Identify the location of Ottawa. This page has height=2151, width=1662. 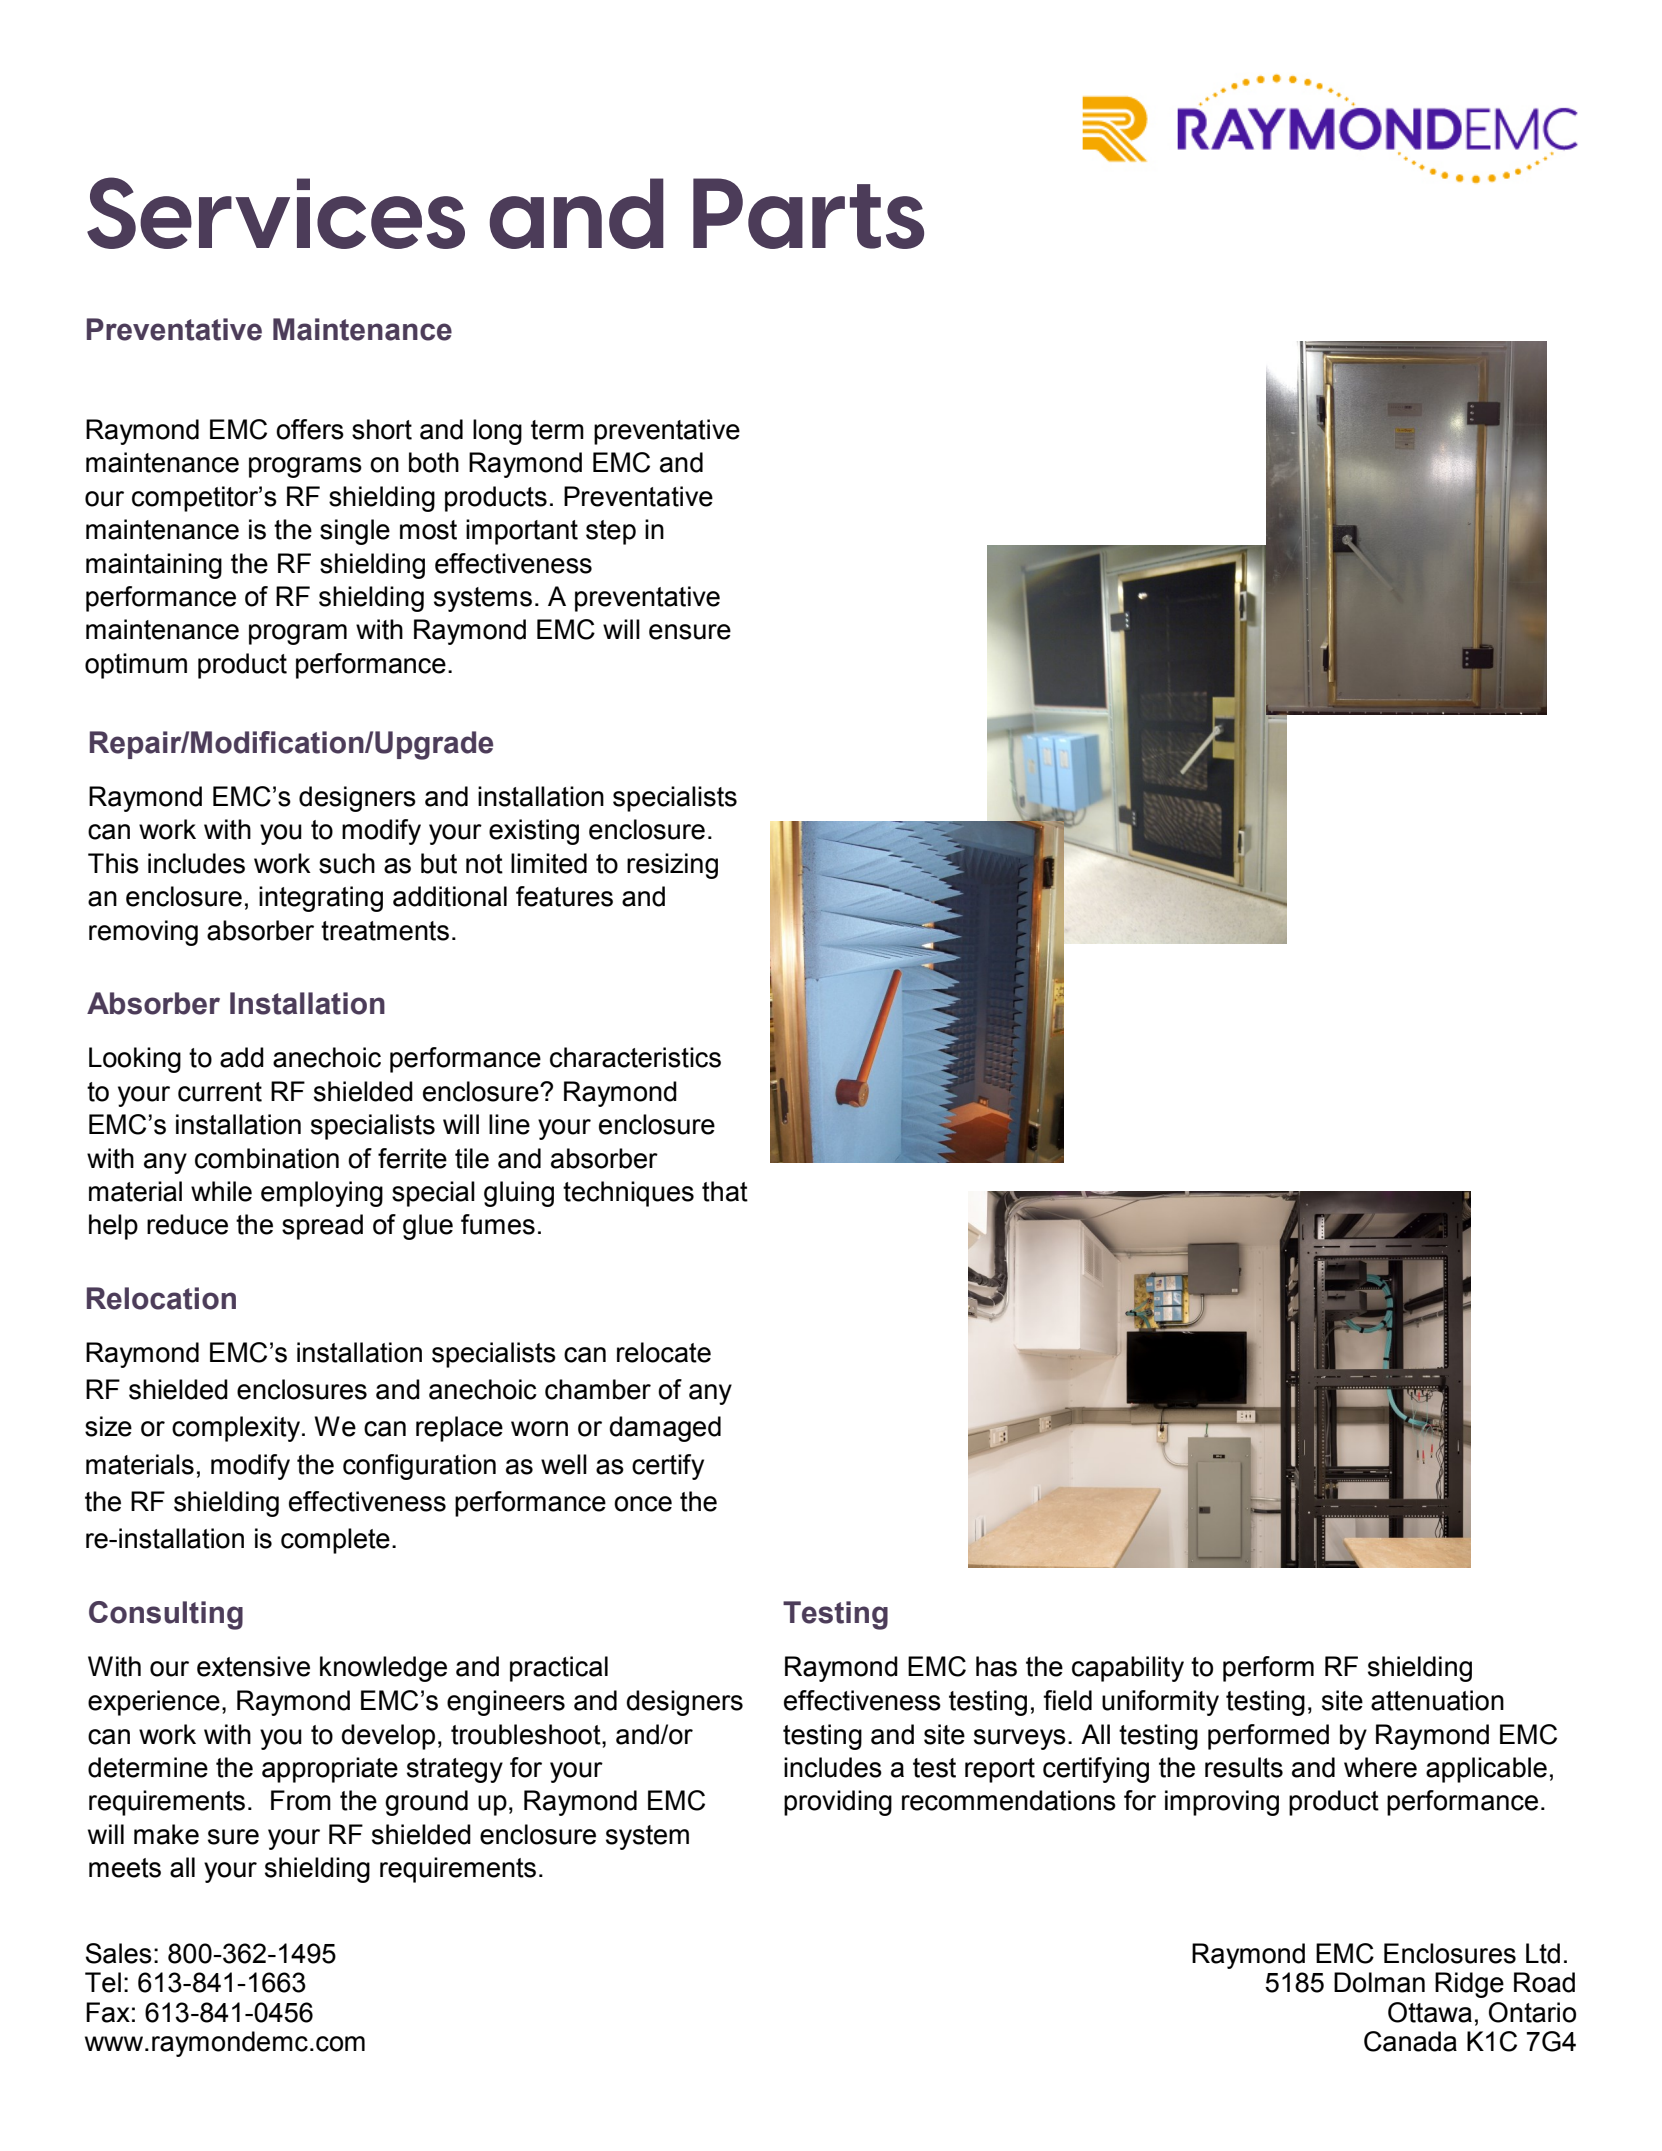
(1430, 2012).
